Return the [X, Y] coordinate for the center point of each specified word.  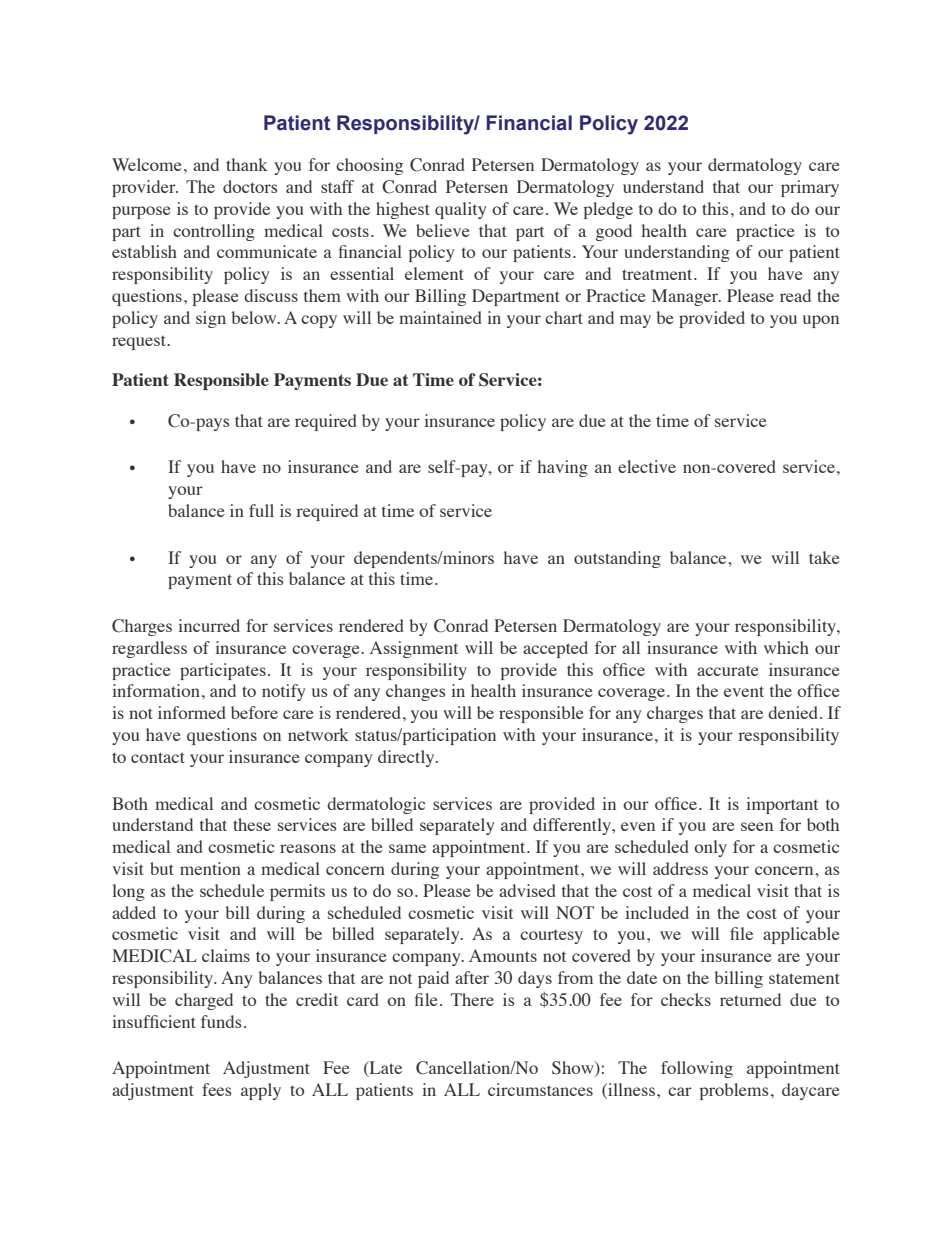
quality [460, 210]
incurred [209, 625]
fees [217, 1089]
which [786, 647]
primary [810, 188]
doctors [250, 186]
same [407, 848]
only [710, 848]
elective [647, 466]
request [140, 342]
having [563, 468]
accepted [555, 649]
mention [210, 868]
